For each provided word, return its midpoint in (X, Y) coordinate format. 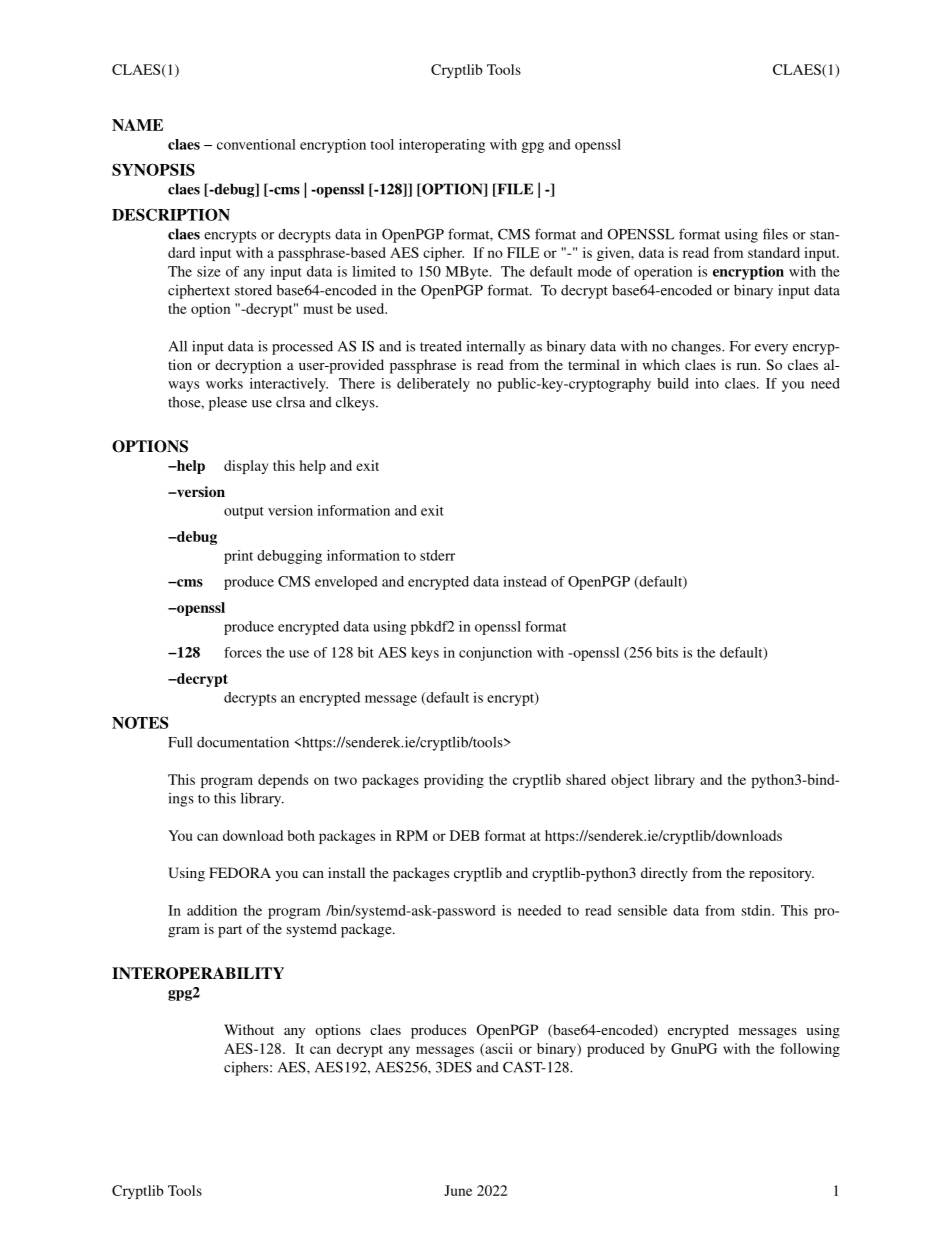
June (458, 1190)
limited (374, 271)
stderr (437, 555)
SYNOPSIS (153, 169)
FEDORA (240, 872)
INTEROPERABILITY (198, 973)
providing (454, 781)
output (244, 513)
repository (781, 874)
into (707, 383)
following (810, 1050)
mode (595, 271)
